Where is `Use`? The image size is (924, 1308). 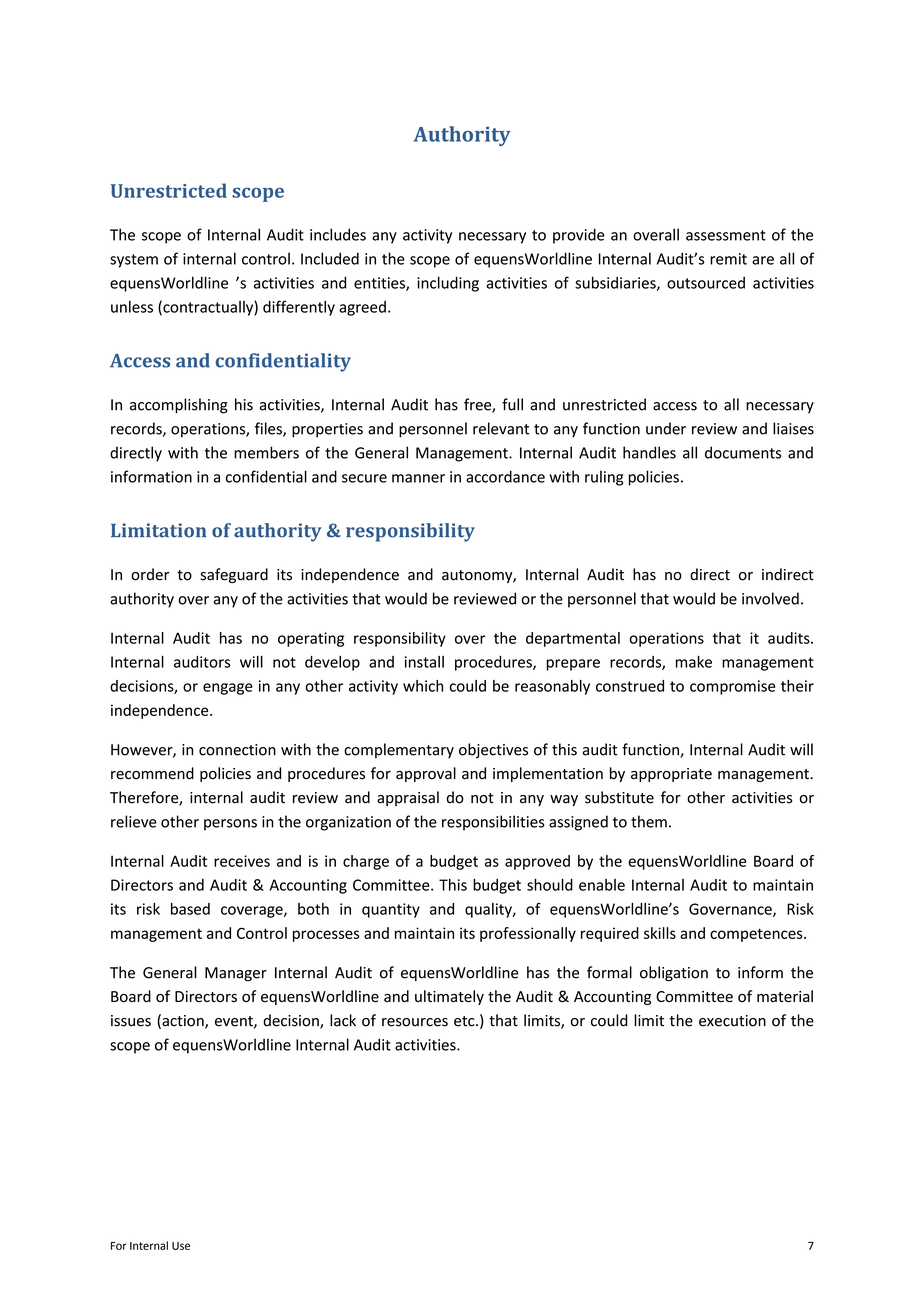
Use is located at coordinates (181, 1246).
